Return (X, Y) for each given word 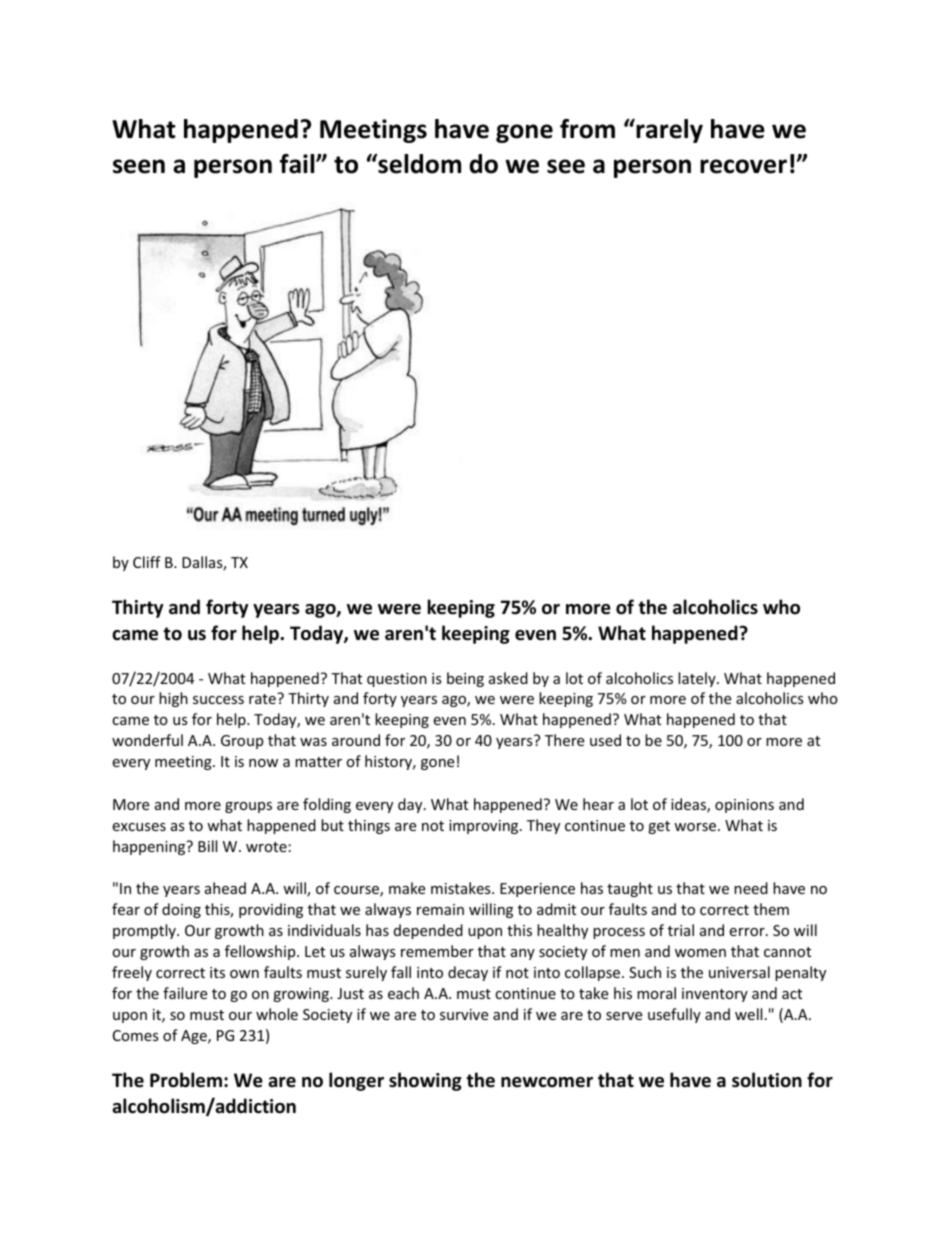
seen (139, 166)
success (218, 700)
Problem (186, 1080)
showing (425, 1081)
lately (698, 679)
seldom (418, 164)
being (465, 679)
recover (743, 166)
